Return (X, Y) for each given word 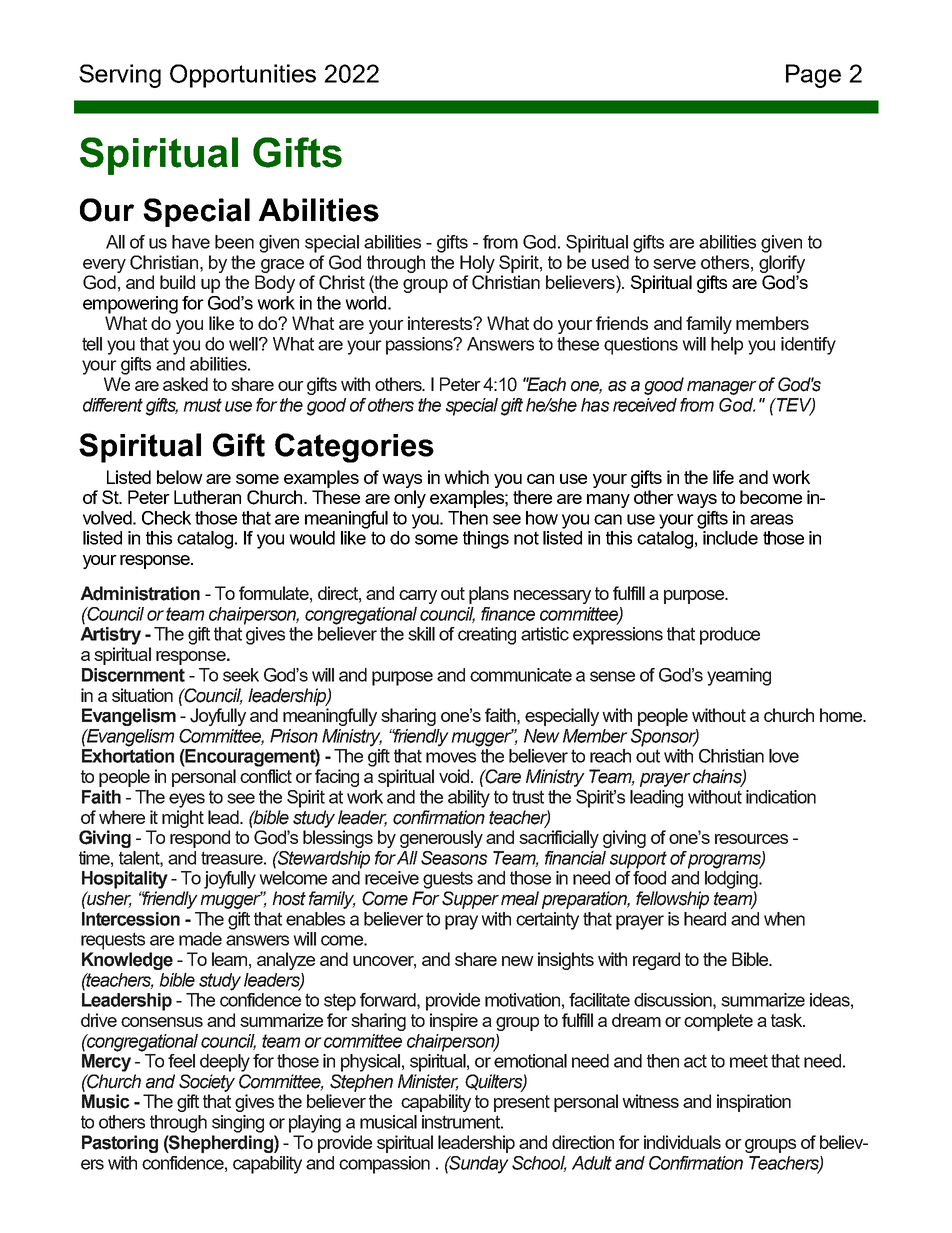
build (177, 282)
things (486, 540)
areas (771, 519)
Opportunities (243, 76)
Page (813, 76)
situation (142, 695)
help (727, 346)
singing (238, 1124)
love (784, 756)
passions (421, 346)
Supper (470, 900)
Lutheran (207, 497)
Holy (477, 264)
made (200, 939)
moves (451, 757)
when (784, 919)
